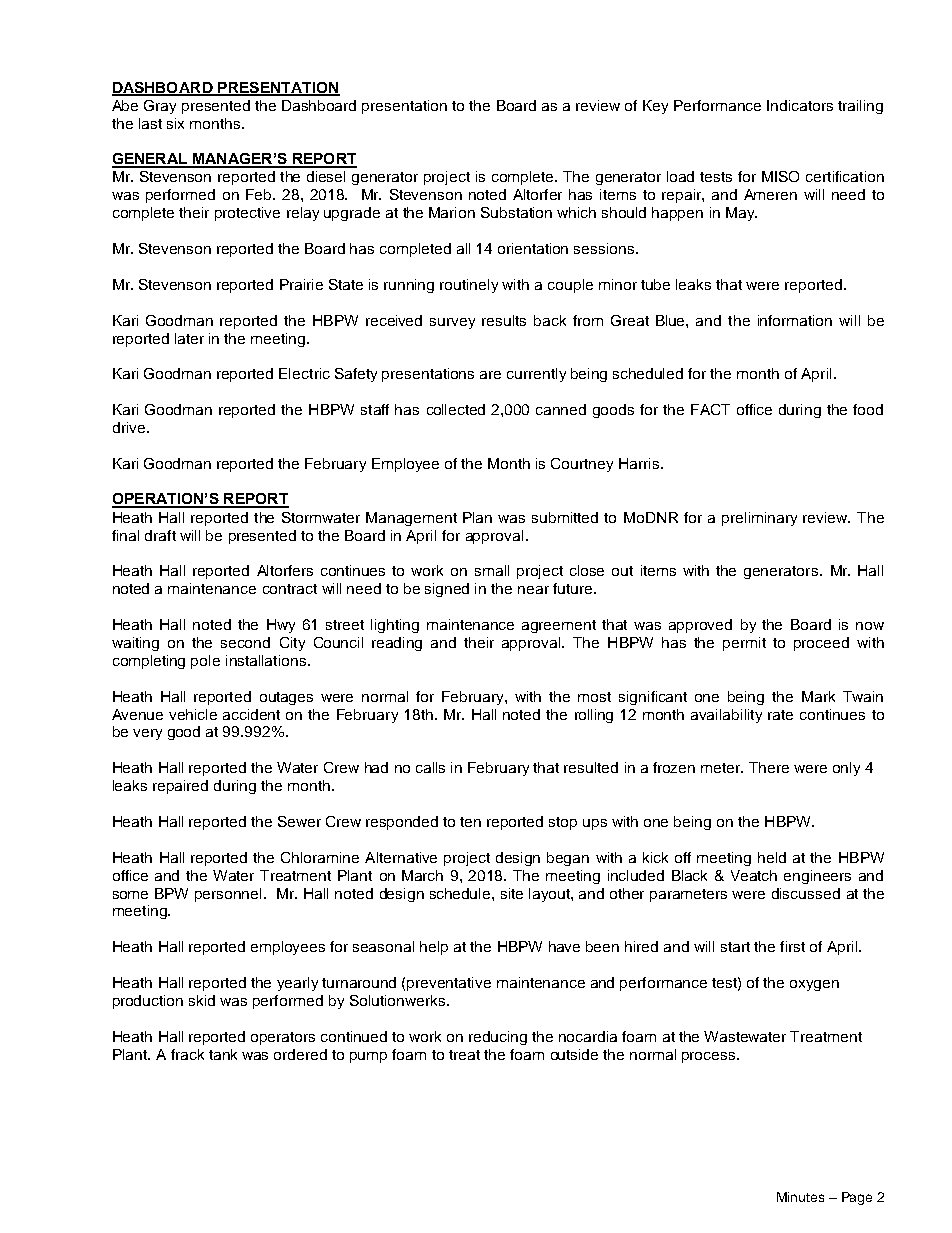 The image size is (952, 1233). I want to click on Substation, so click(516, 212).
